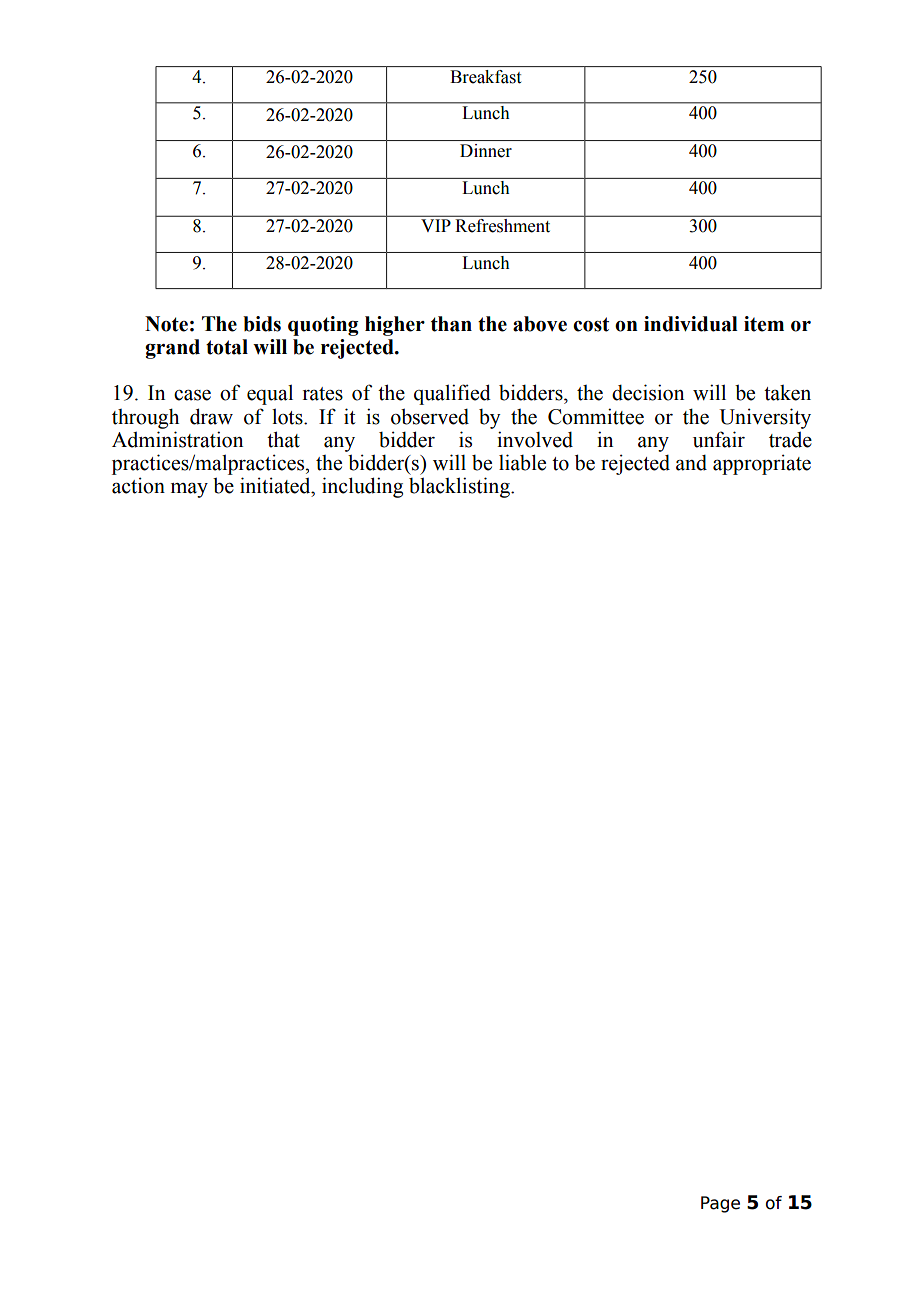 The image size is (924, 1308). I want to click on Administration, so click(177, 439).
